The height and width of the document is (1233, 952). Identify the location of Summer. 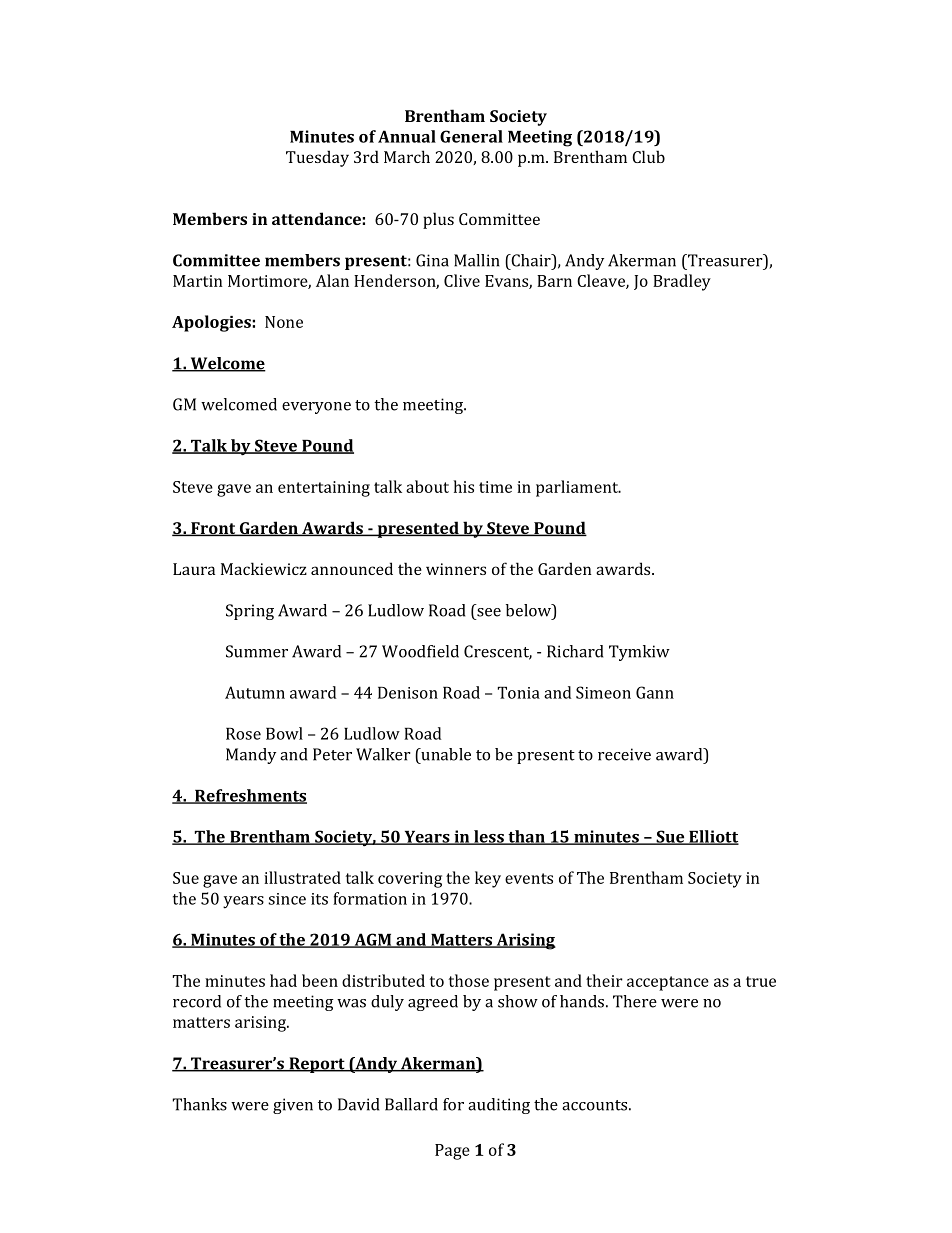
(257, 651).
